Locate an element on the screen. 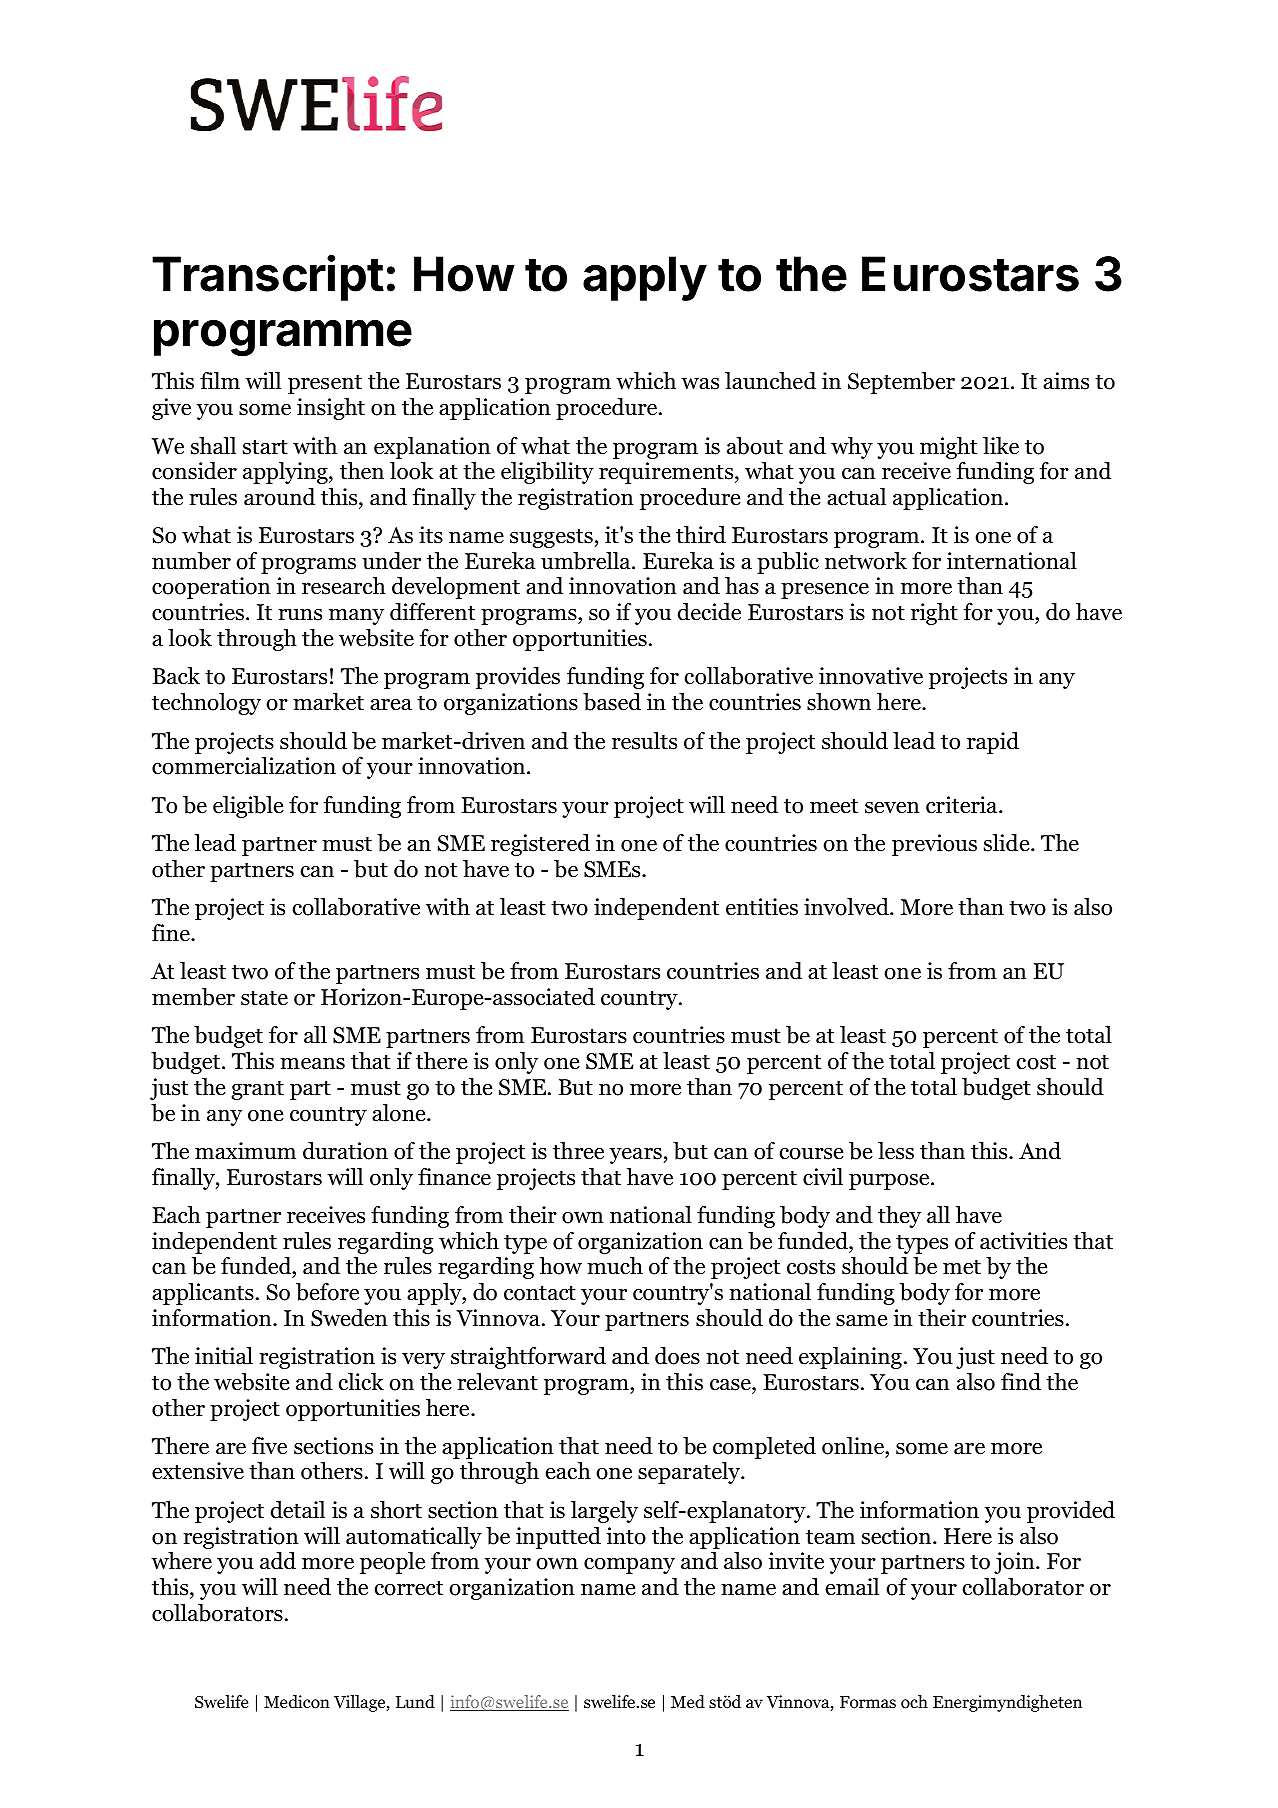  was is located at coordinates (700, 384).
